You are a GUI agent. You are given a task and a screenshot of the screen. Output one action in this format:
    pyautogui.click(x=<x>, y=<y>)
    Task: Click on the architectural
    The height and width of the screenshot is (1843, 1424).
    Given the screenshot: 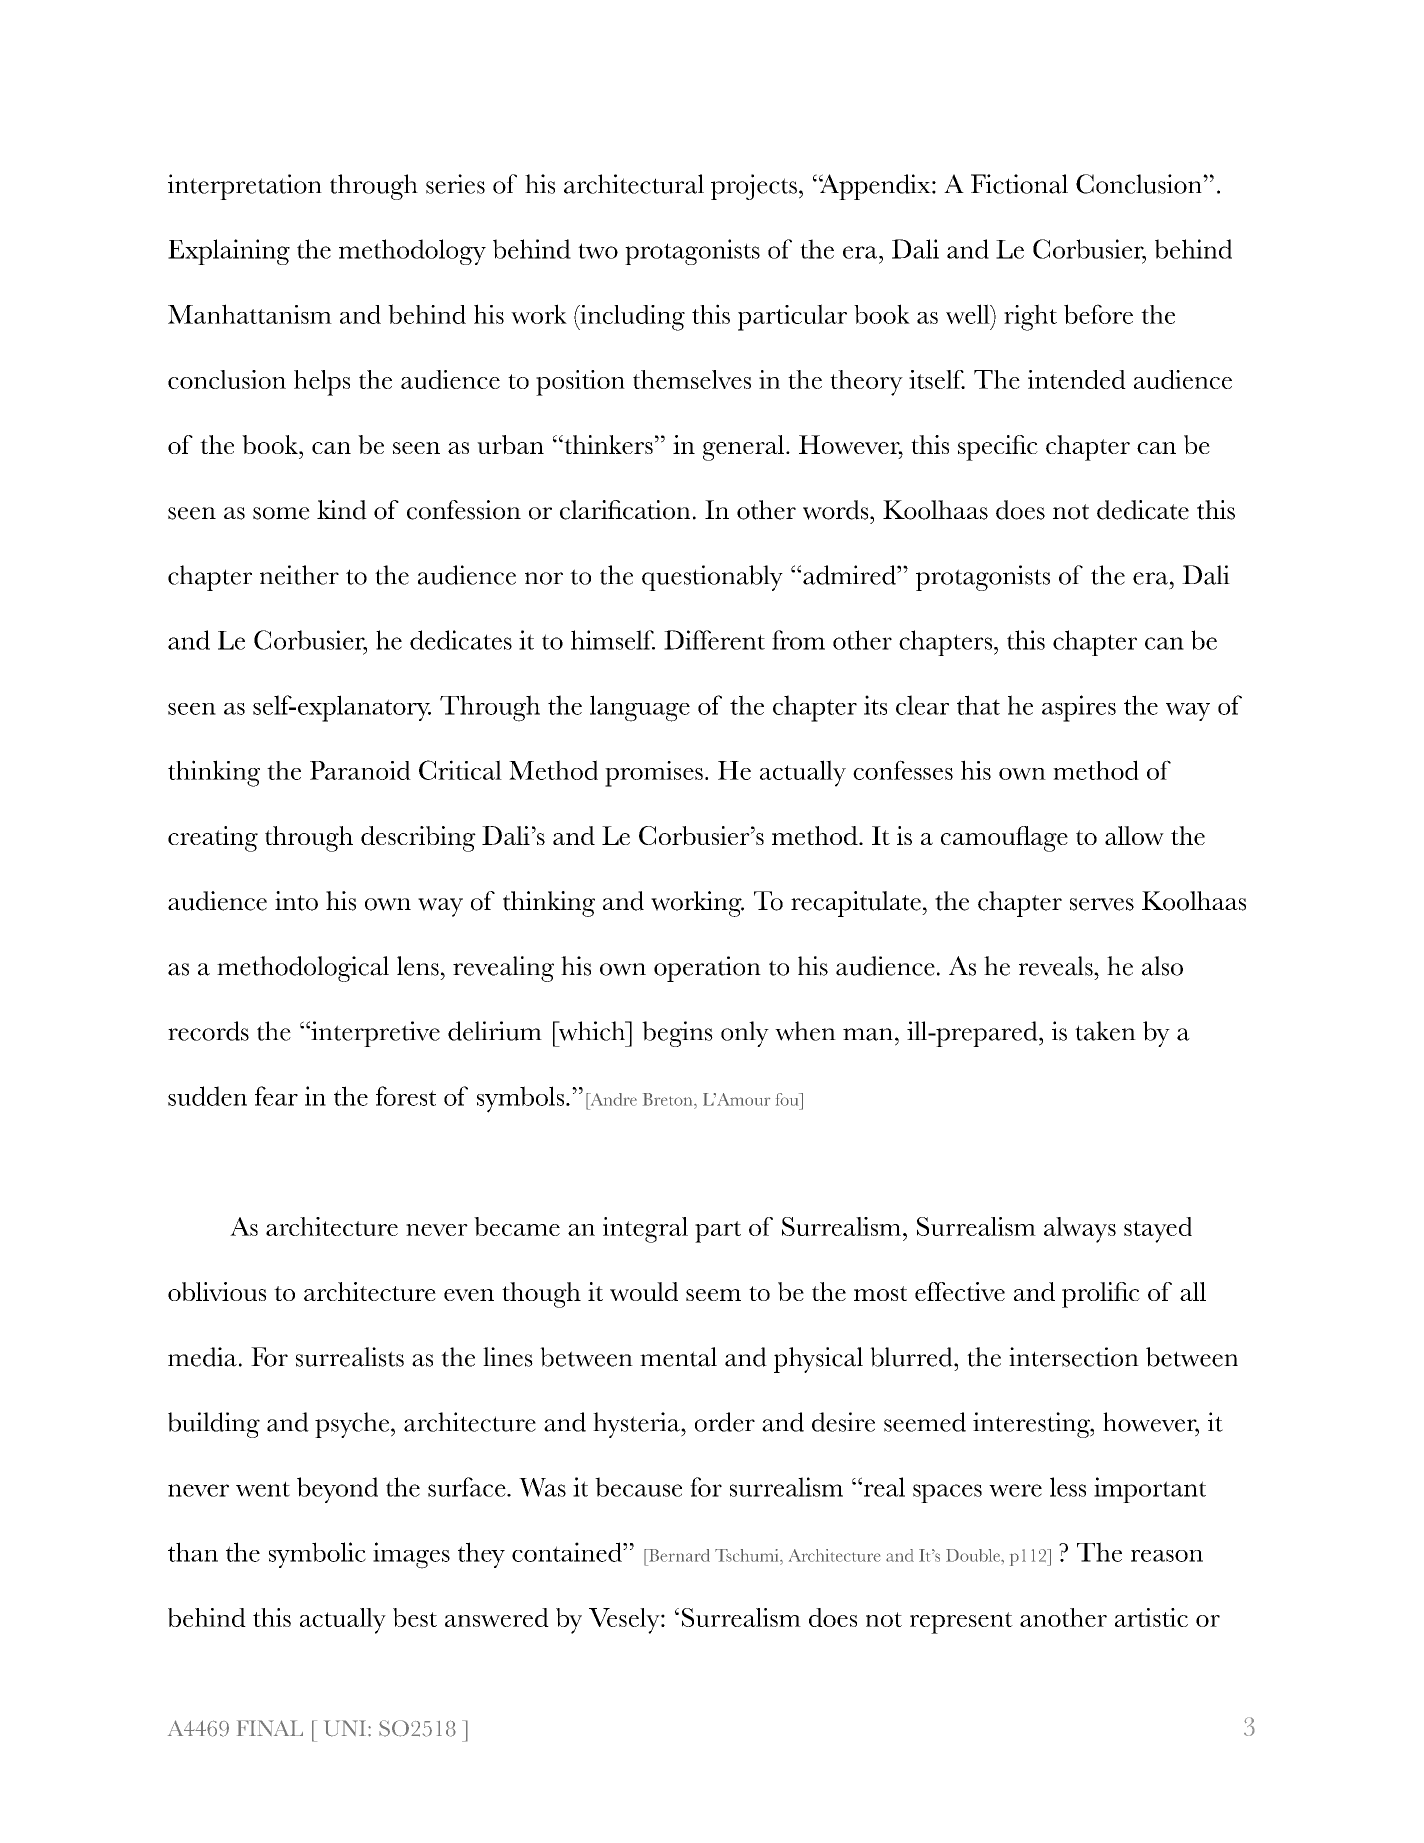 What is the action you would take?
    pyautogui.click(x=634, y=184)
